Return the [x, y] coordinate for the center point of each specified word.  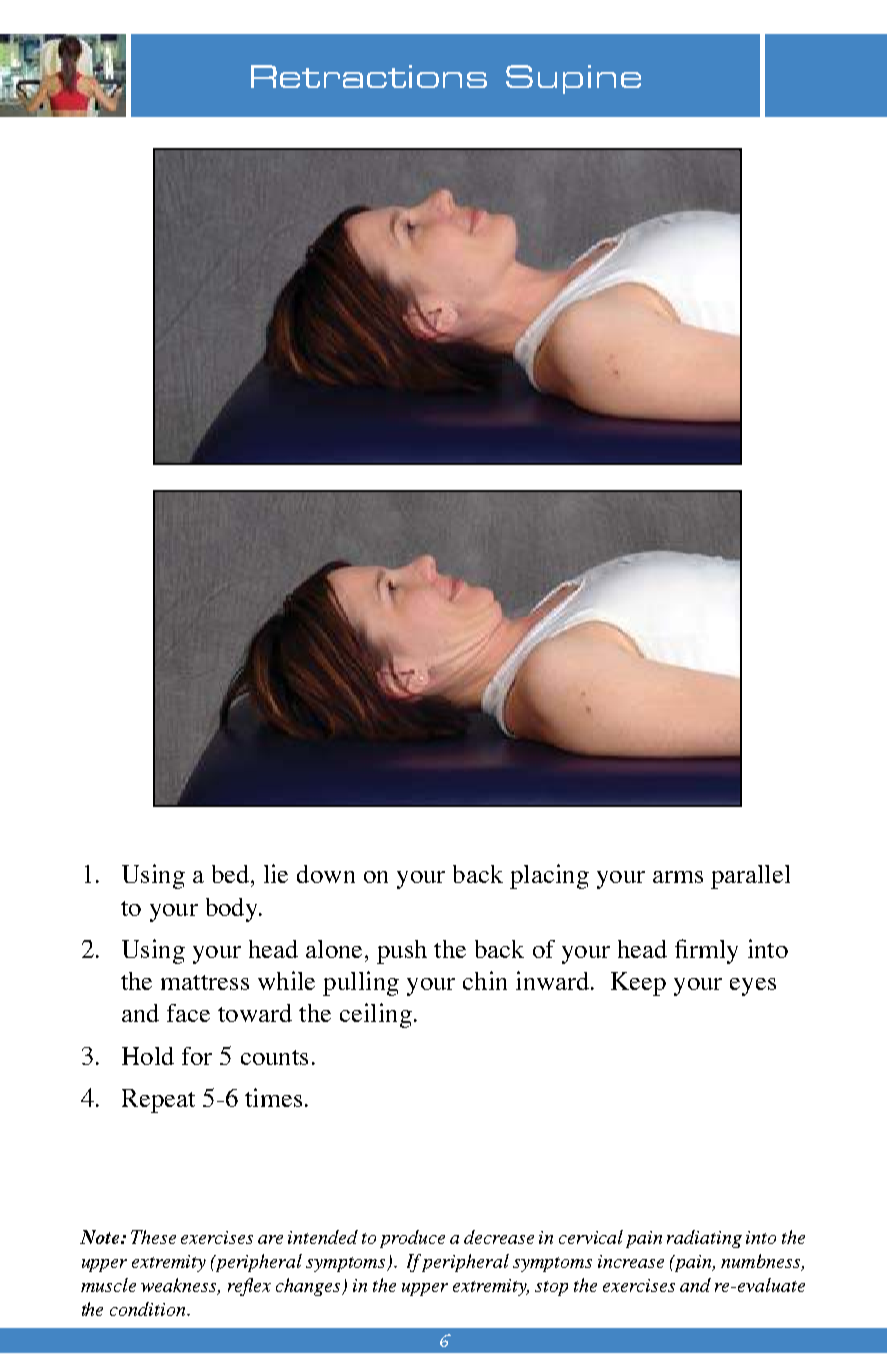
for [197, 1056]
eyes [753, 987]
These [153, 1237]
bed [232, 874]
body [233, 910]
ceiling [376, 1015]
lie [276, 873]
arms [678, 877]
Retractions [369, 76]
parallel [750, 877]
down [326, 874]
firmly [706, 951]
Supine [573, 79]
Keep [638, 984]
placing [549, 876]
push [402, 952]
